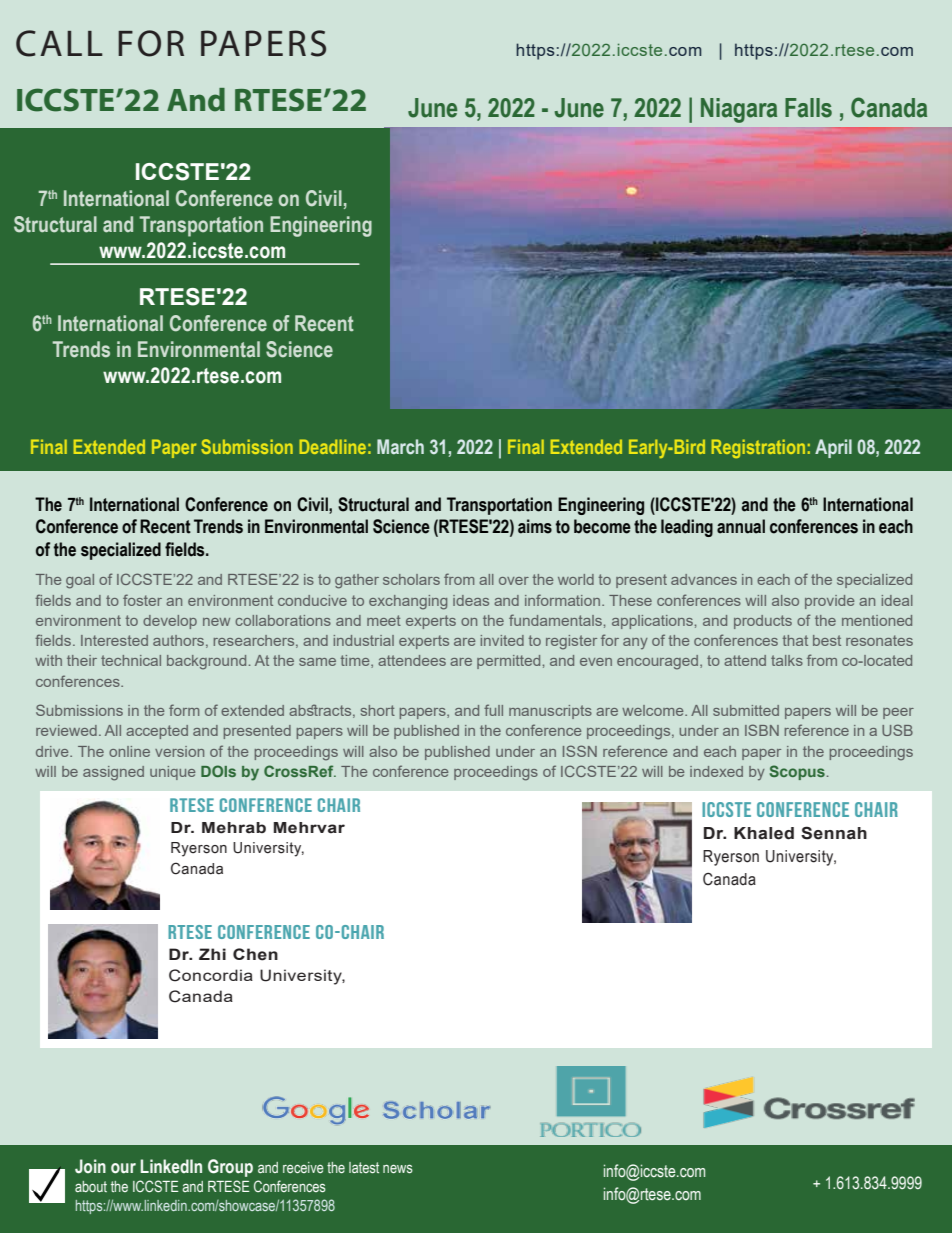 Image resolution: width=952 pixels, height=1233 pixels. Describe the element at coordinates (808, 108) in the screenshot. I see `Falls` at that location.
